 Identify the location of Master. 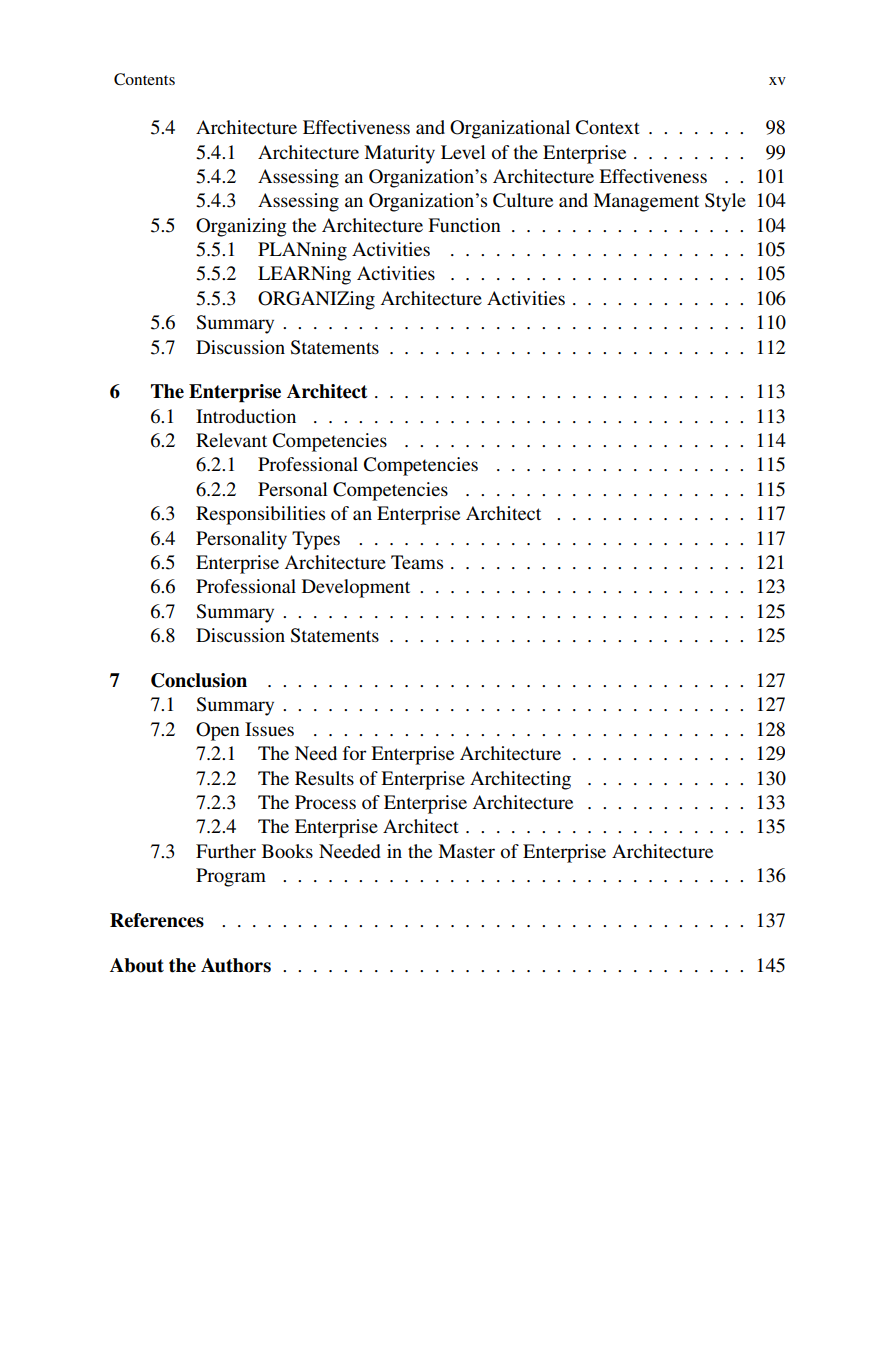
(466, 851).
